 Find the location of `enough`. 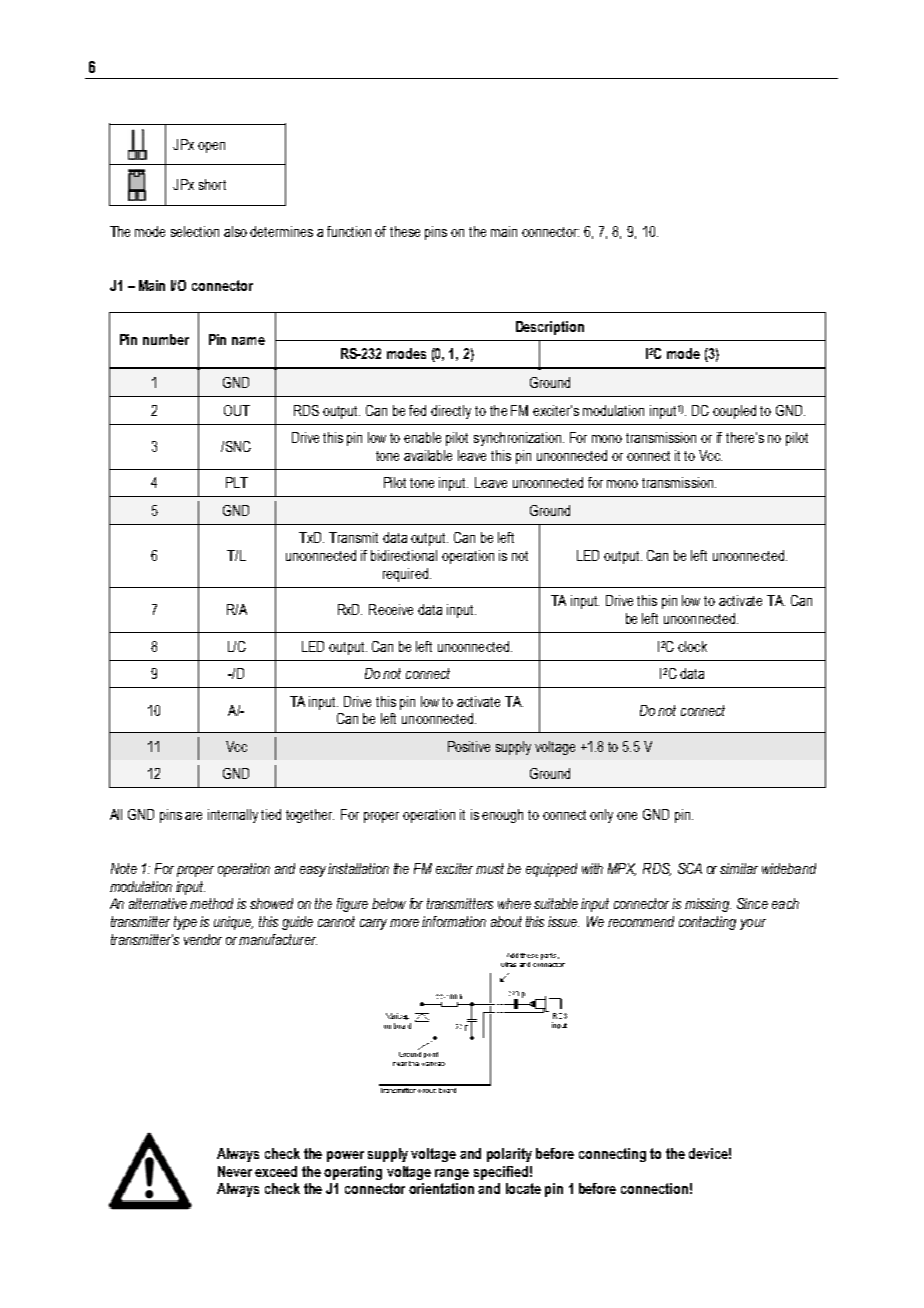

enough is located at coordinates (502, 816).
